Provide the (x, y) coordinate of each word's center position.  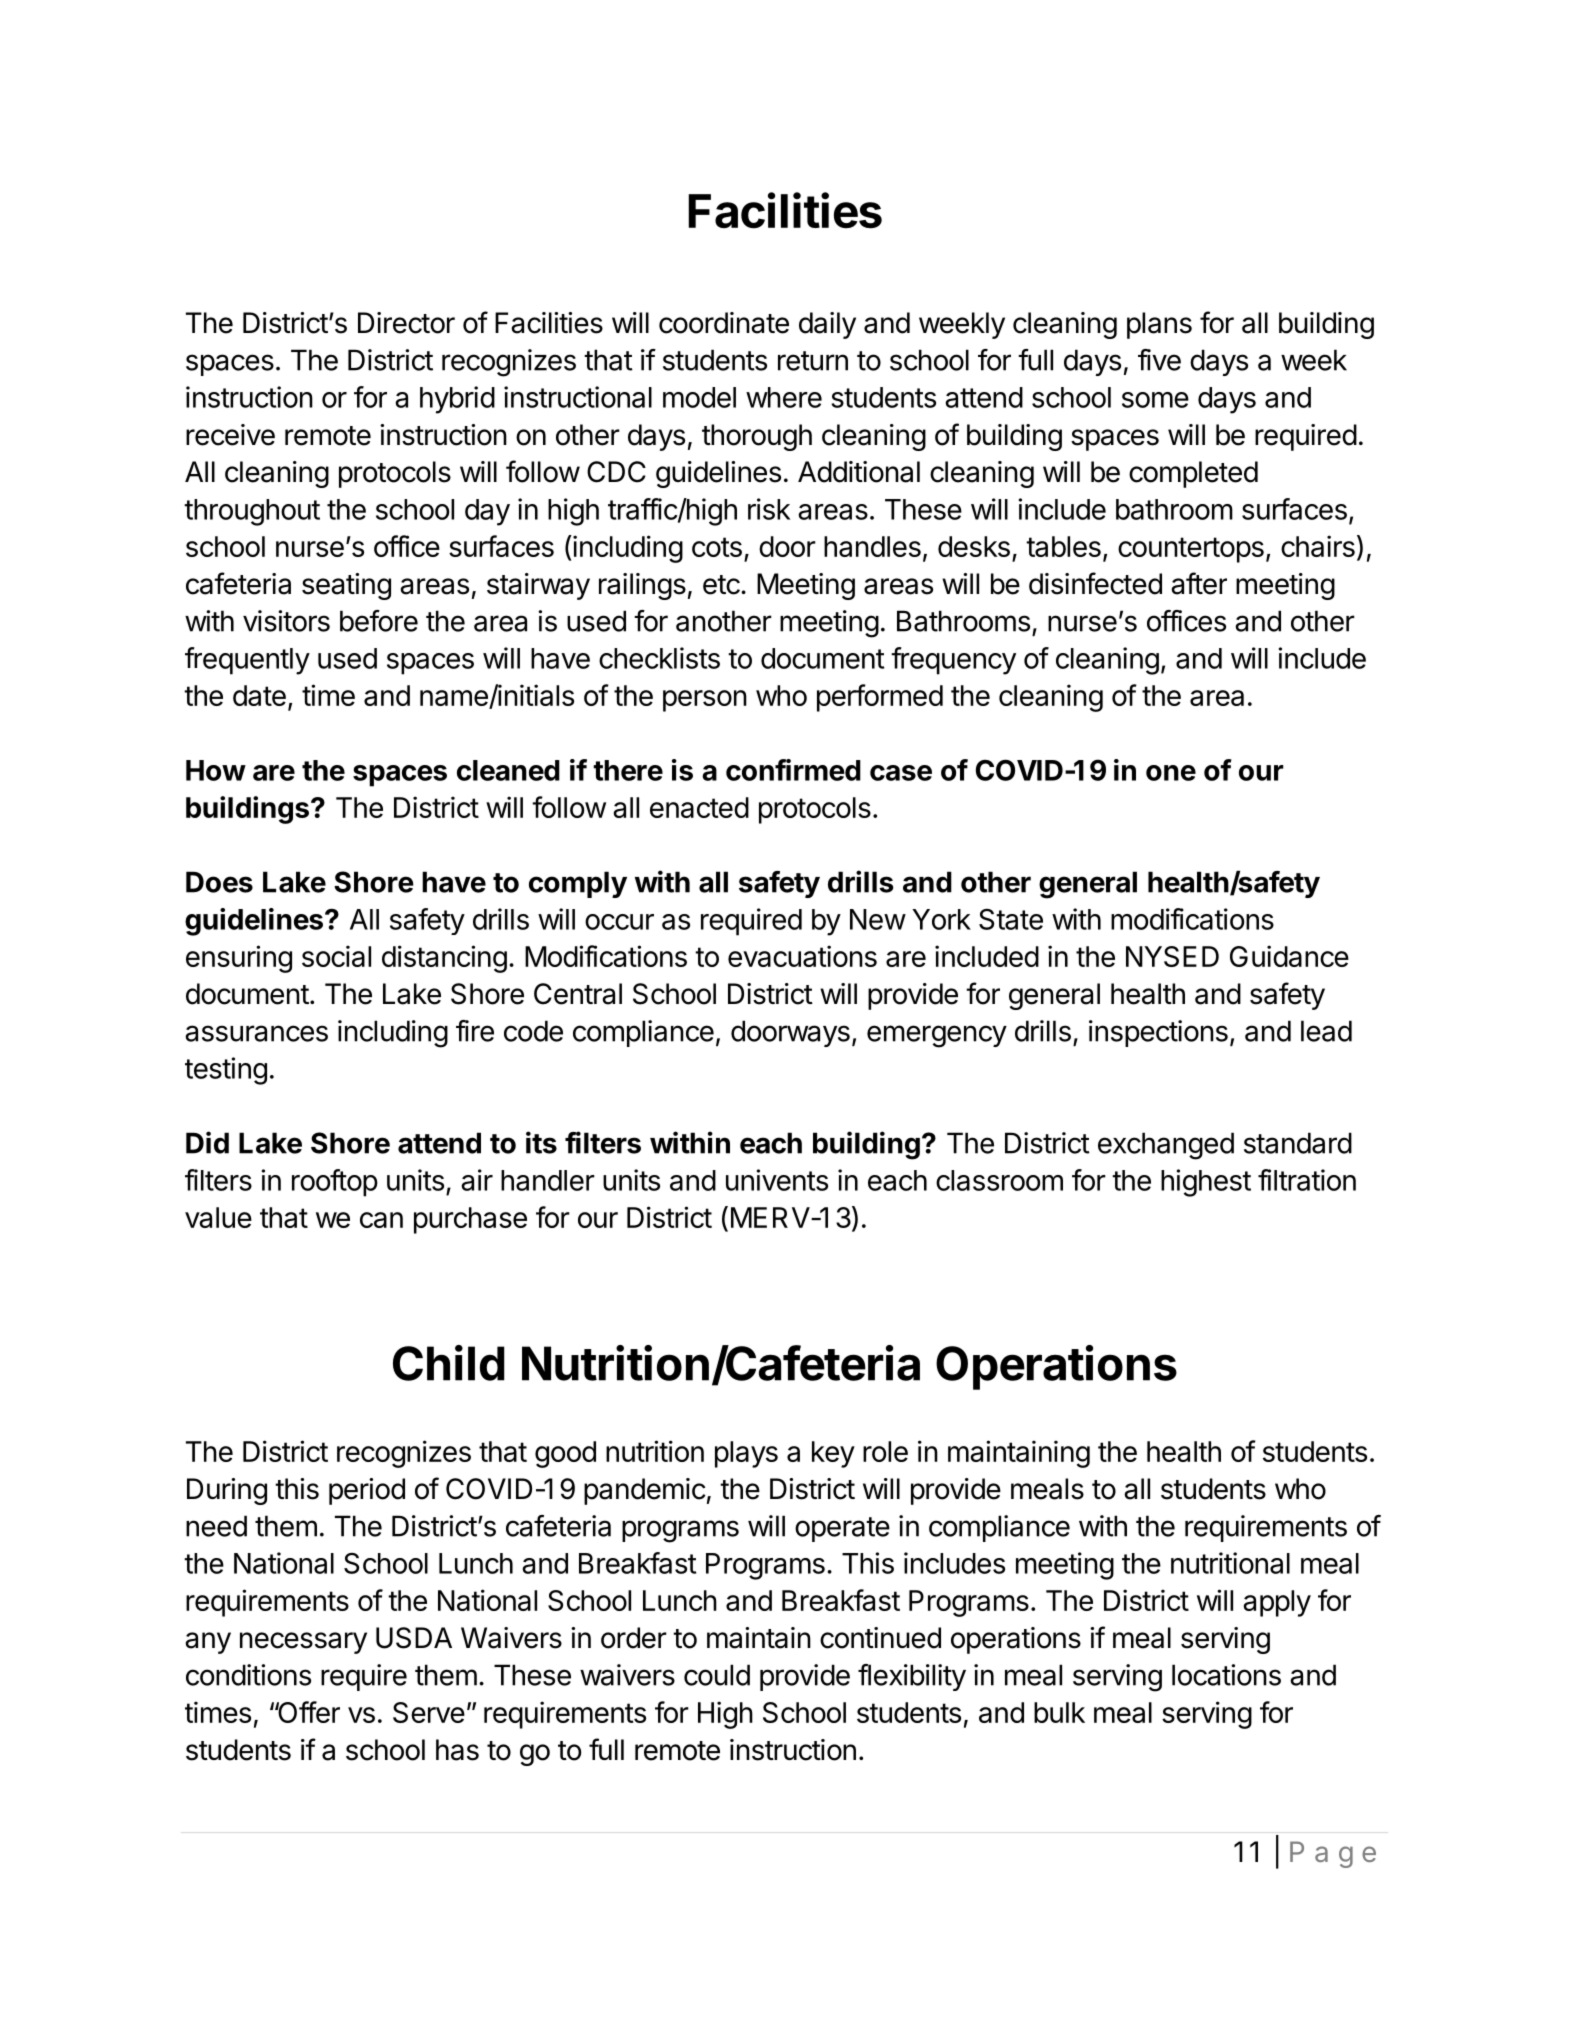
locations (1226, 1675)
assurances (256, 1033)
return (813, 361)
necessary (303, 1643)
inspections (1158, 1033)
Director (406, 323)
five (1159, 360)
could (717, 1675)
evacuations (802, 956)
